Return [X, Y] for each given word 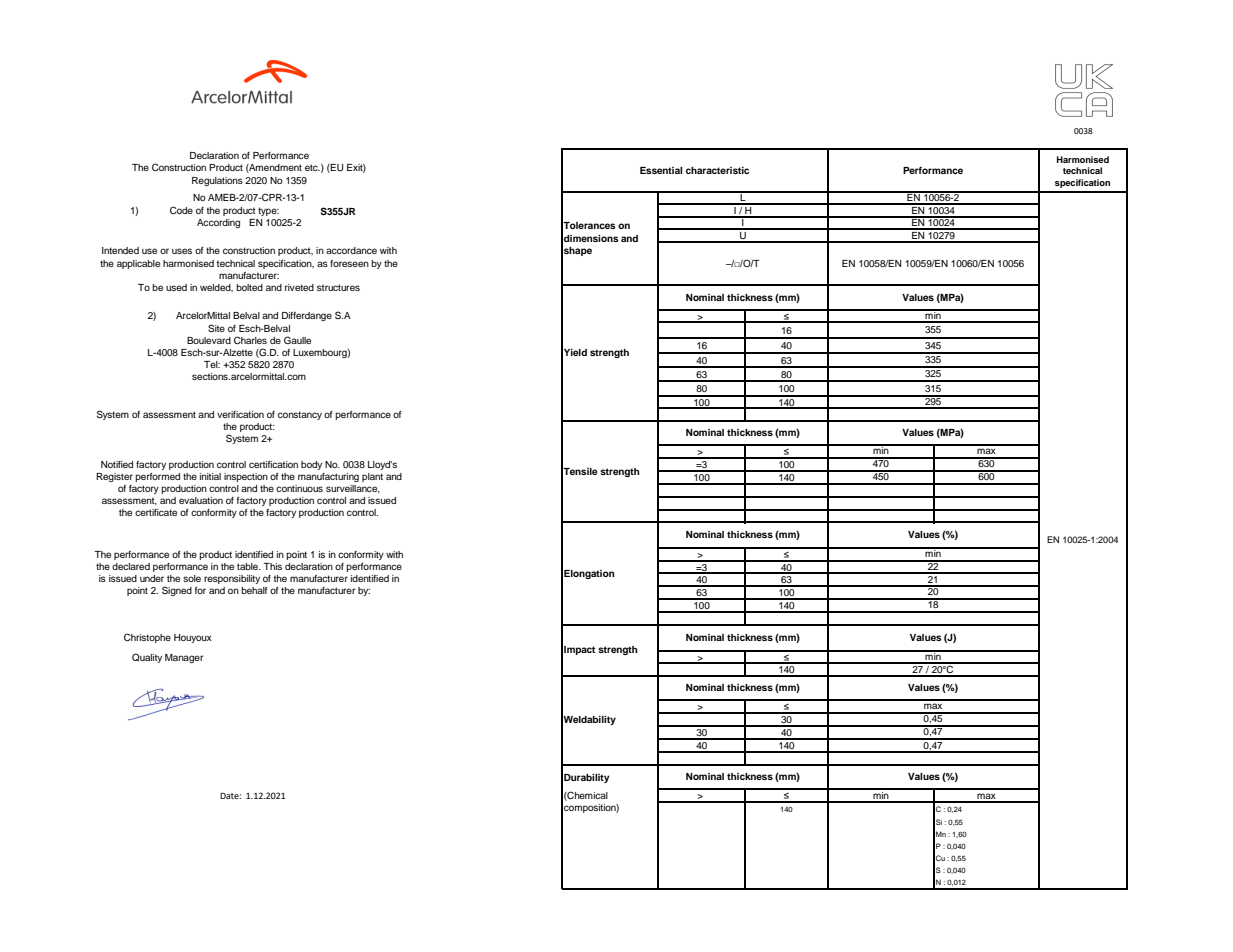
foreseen [349, 263]
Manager [184, 658]
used [176, 287]
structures [338, 287]
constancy [300, 415]
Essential [661, 170]
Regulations [217, 181]
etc [312, 167]
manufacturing [328, 477]
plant [372, 477]
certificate [156, 512]
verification [240, 414]
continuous [299, 488]
